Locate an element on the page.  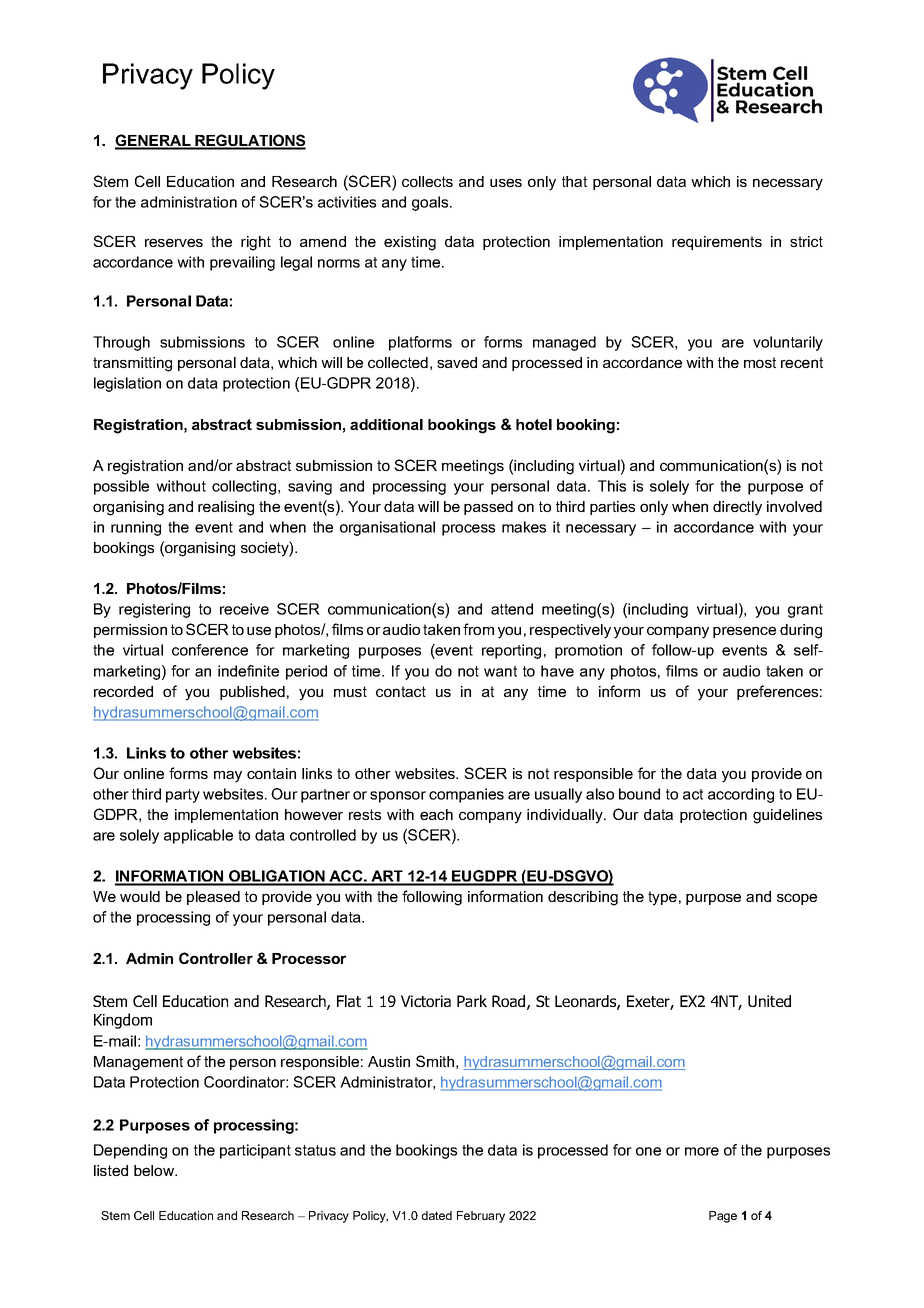
Page is located at coordinates (723, 1217).
